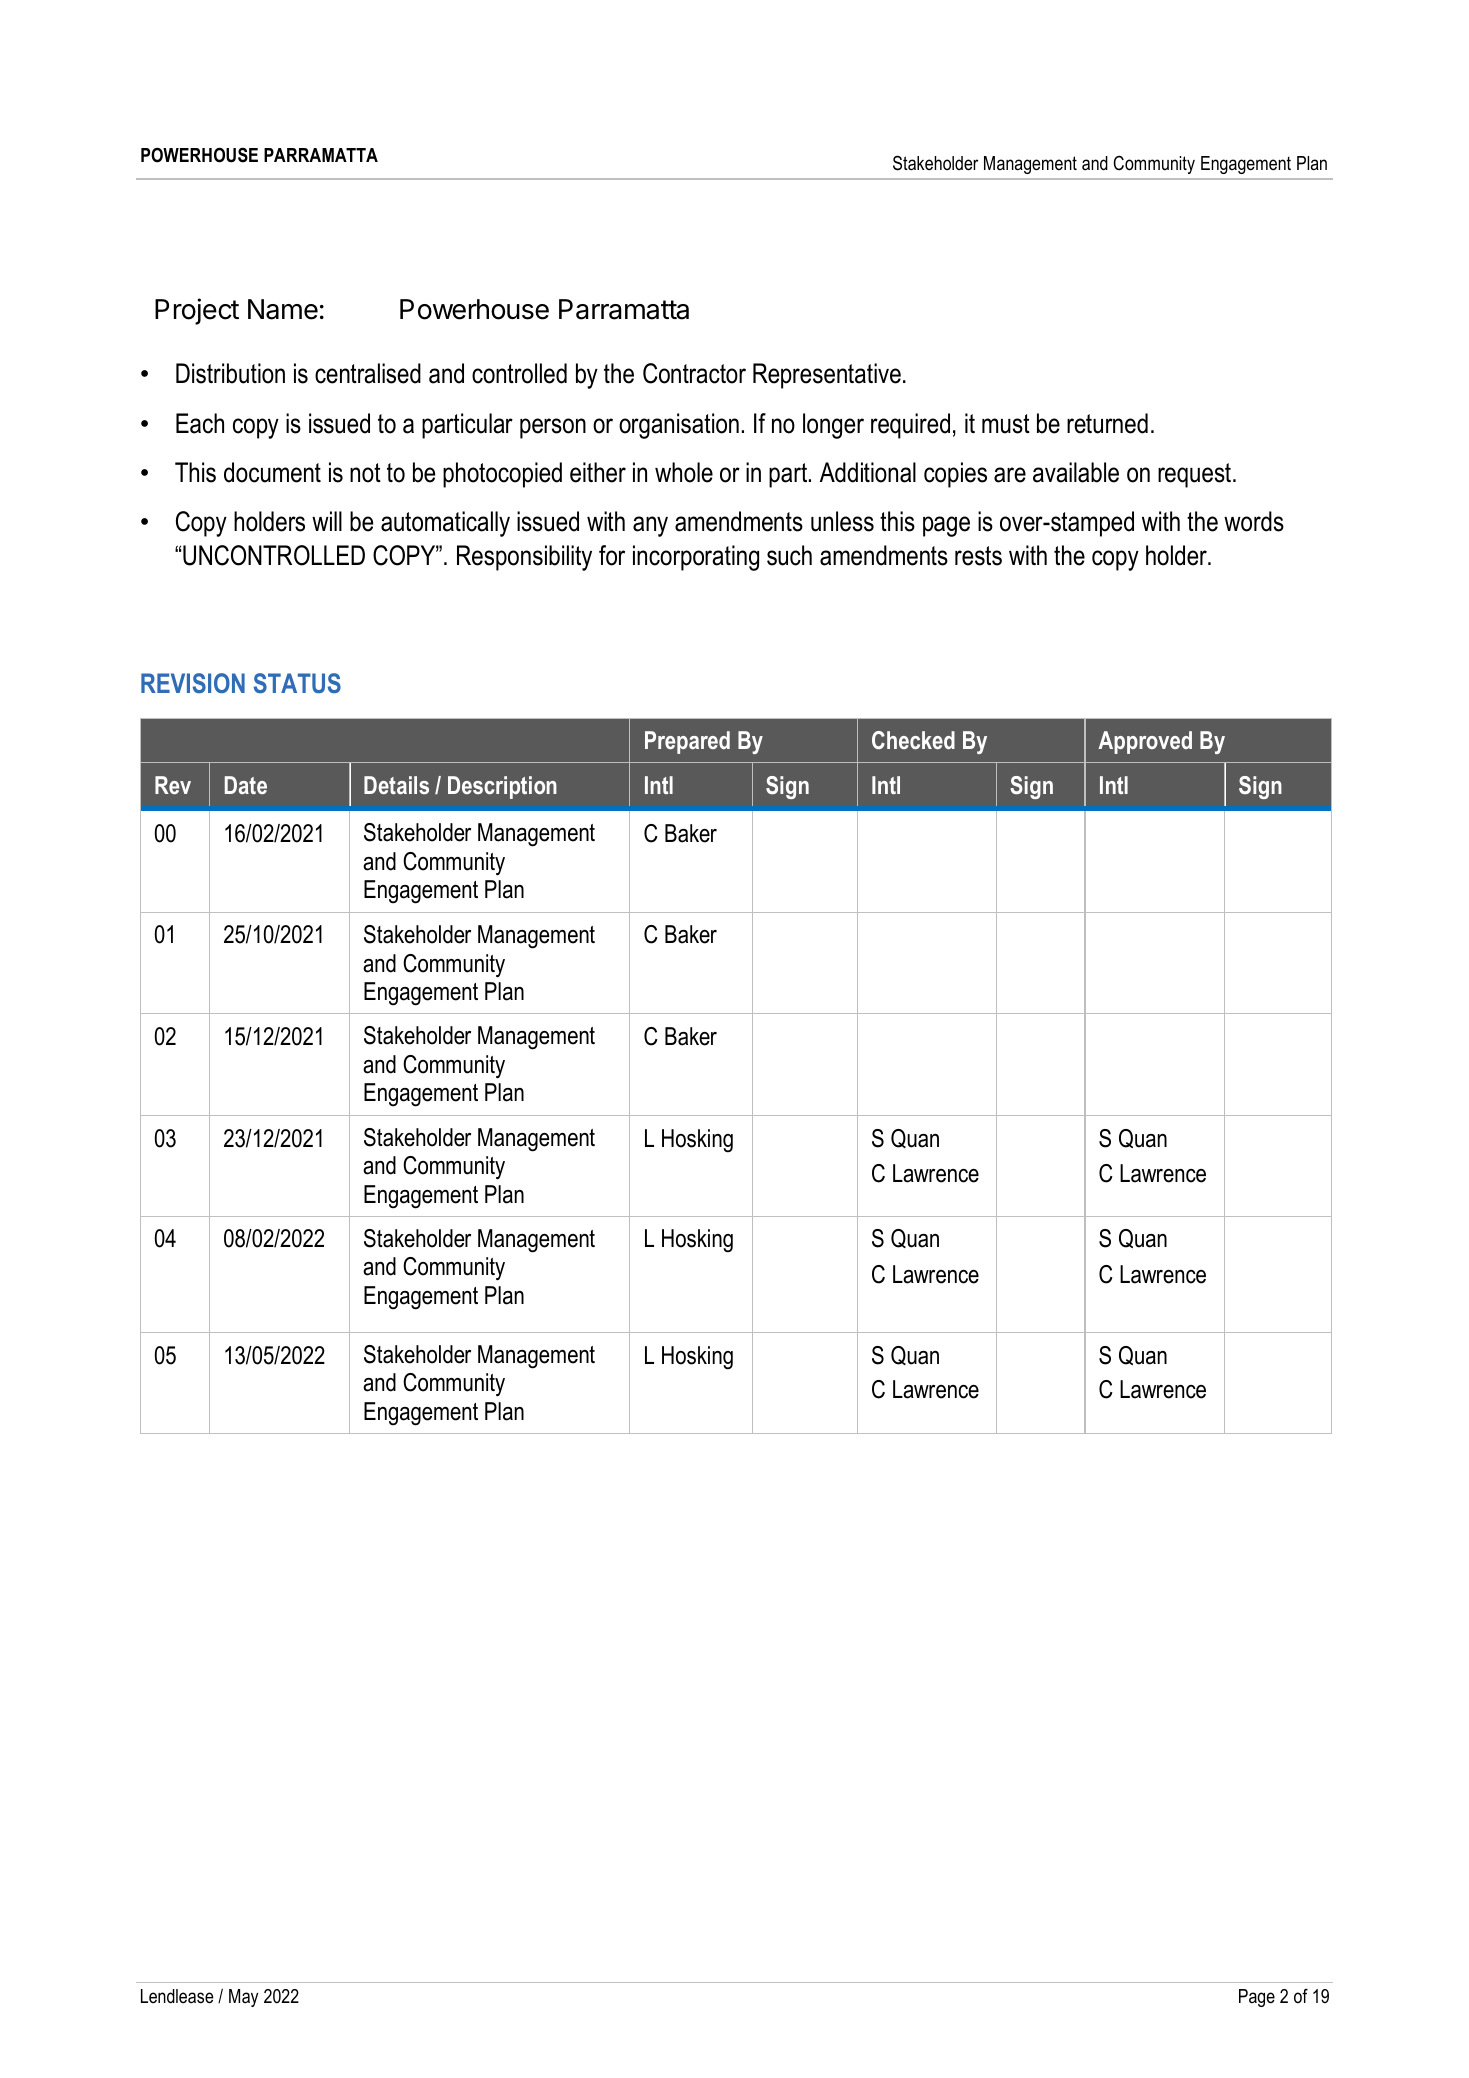 The width and height of the document is (1469, 2078). I want to click on STATUS, so click(297, 683).
